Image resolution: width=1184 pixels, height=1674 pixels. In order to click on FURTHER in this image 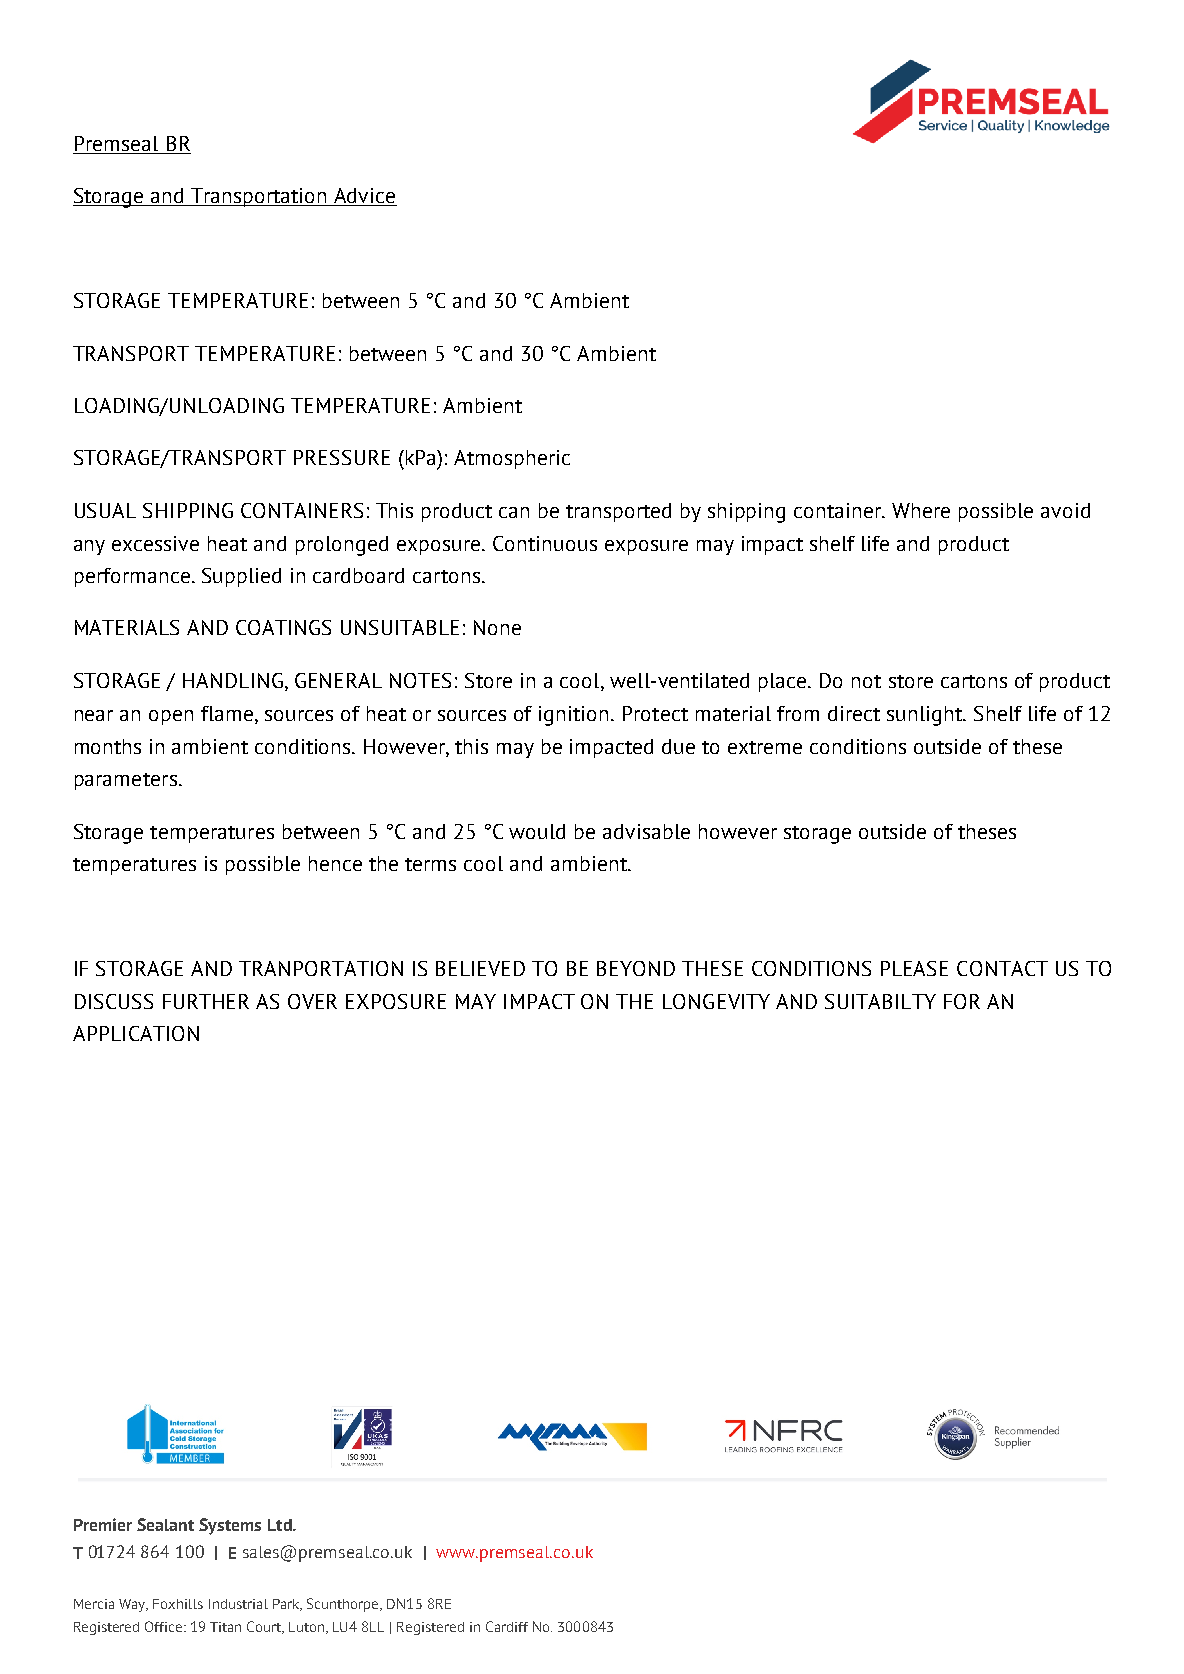, I will do `click(206, 1001)`.
